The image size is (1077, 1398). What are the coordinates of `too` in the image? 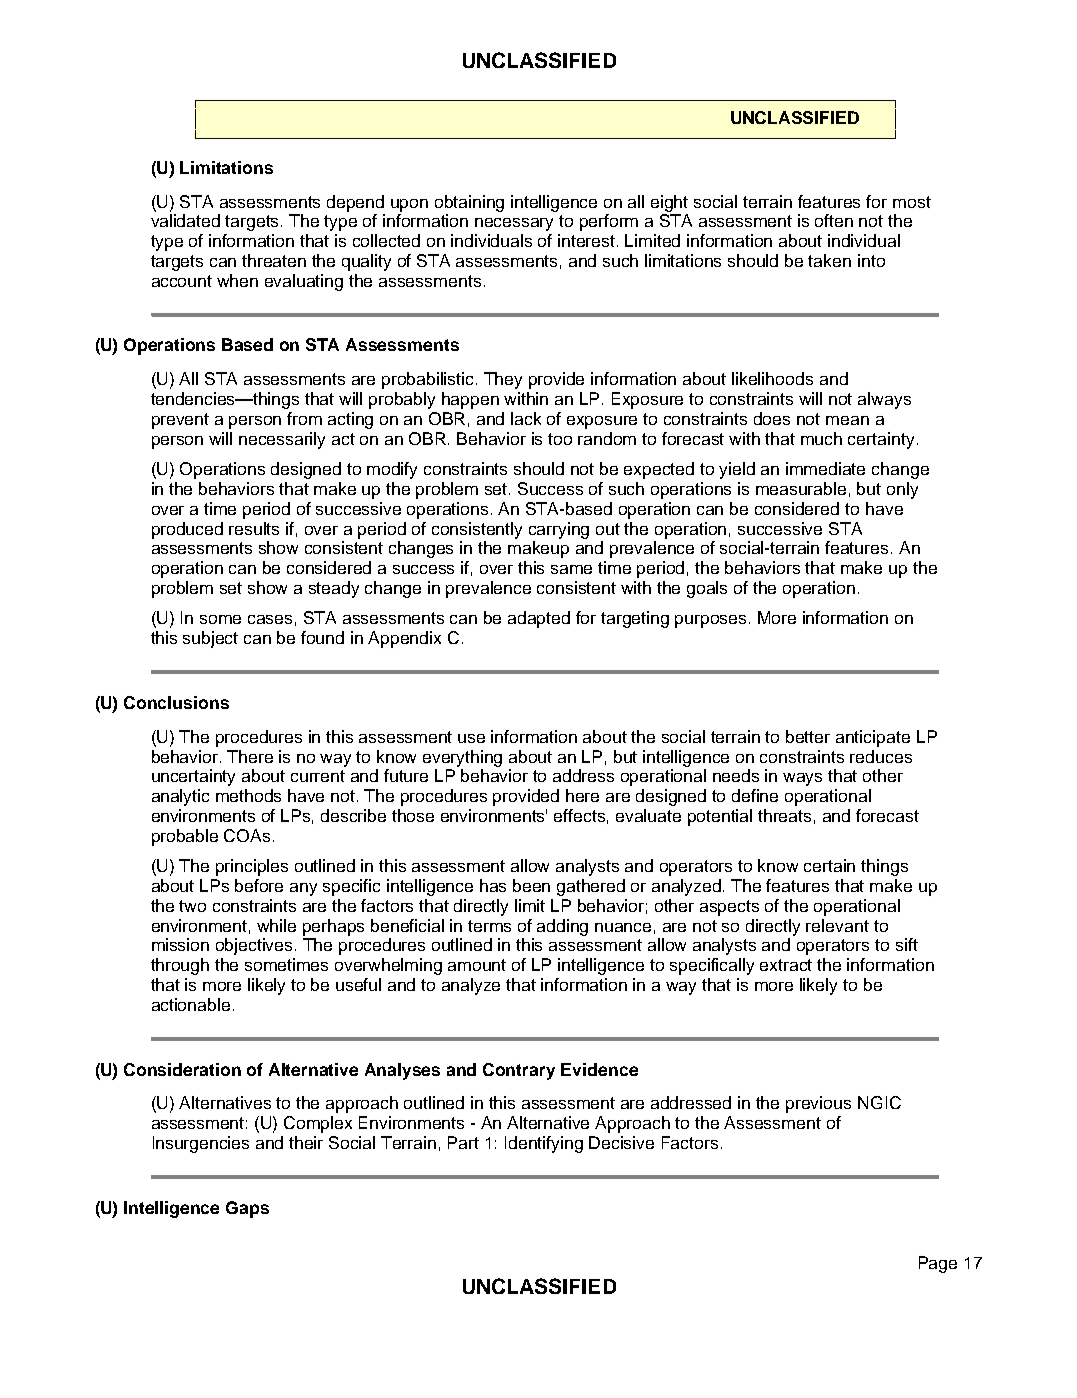 It's located at (560, 439).
